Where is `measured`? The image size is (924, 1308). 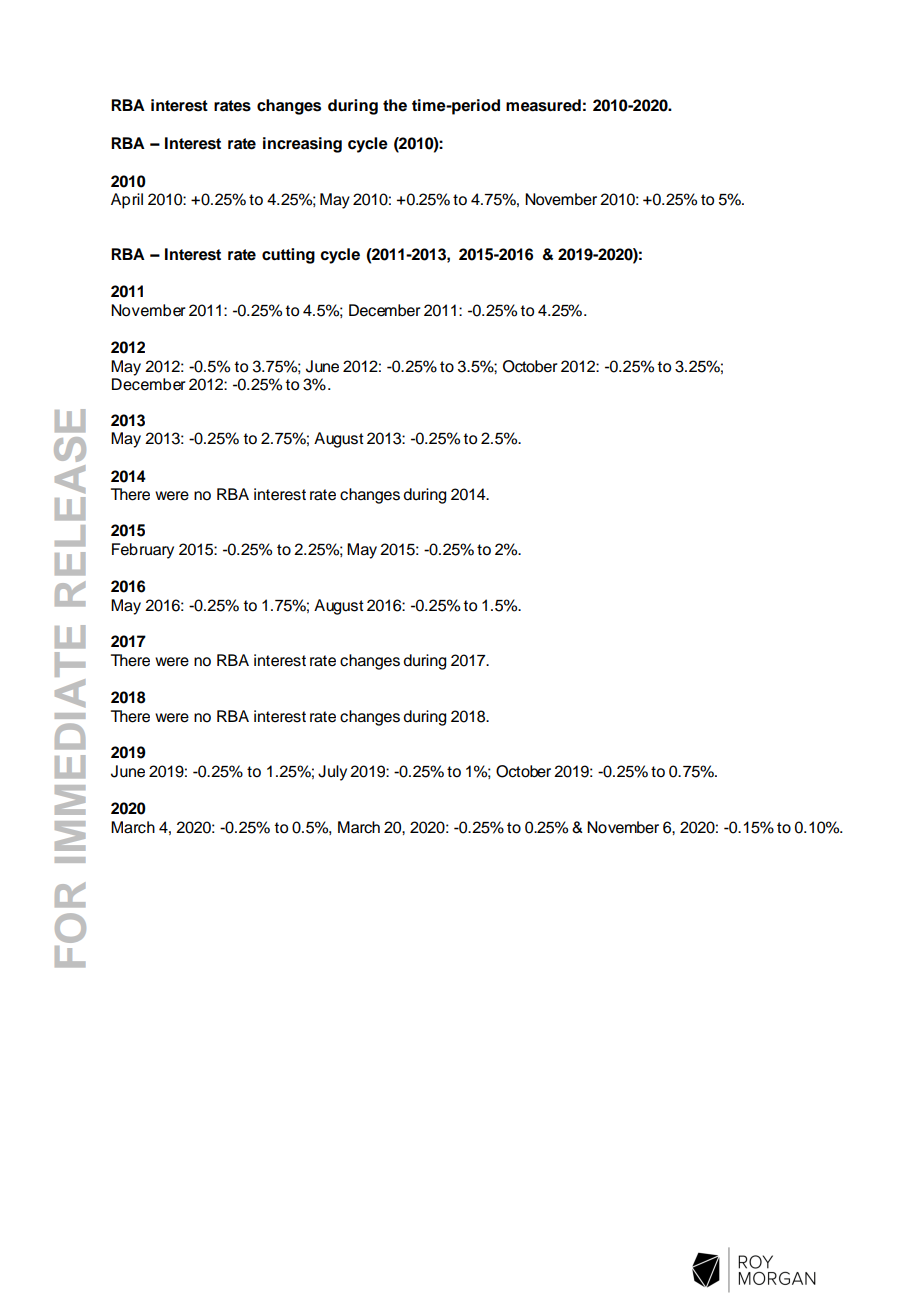
measured is located at coordinates (543, 105).
